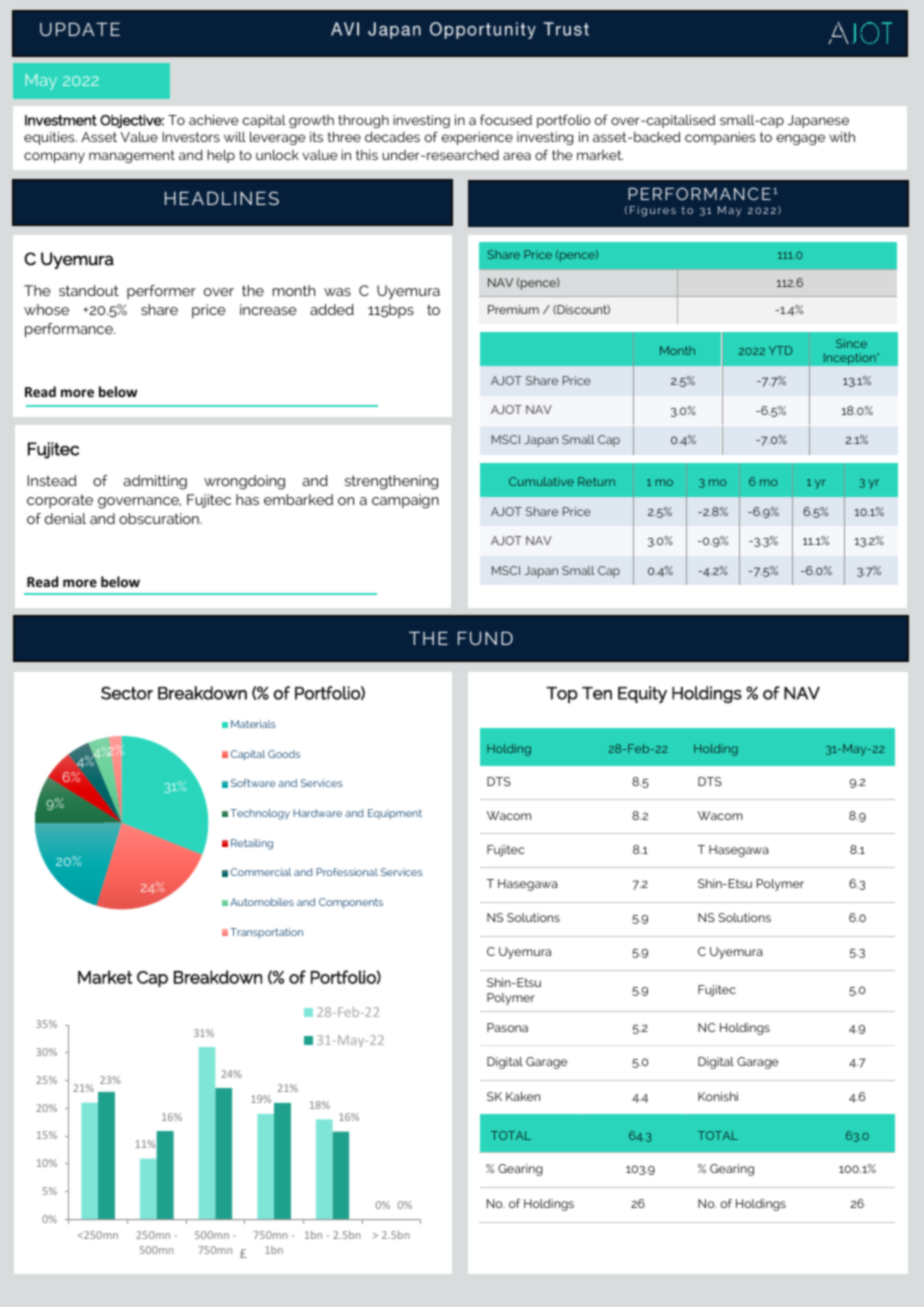 The width and height of the screenshot is (924, 1307). I want to click on admitting, so click(155, 482).
